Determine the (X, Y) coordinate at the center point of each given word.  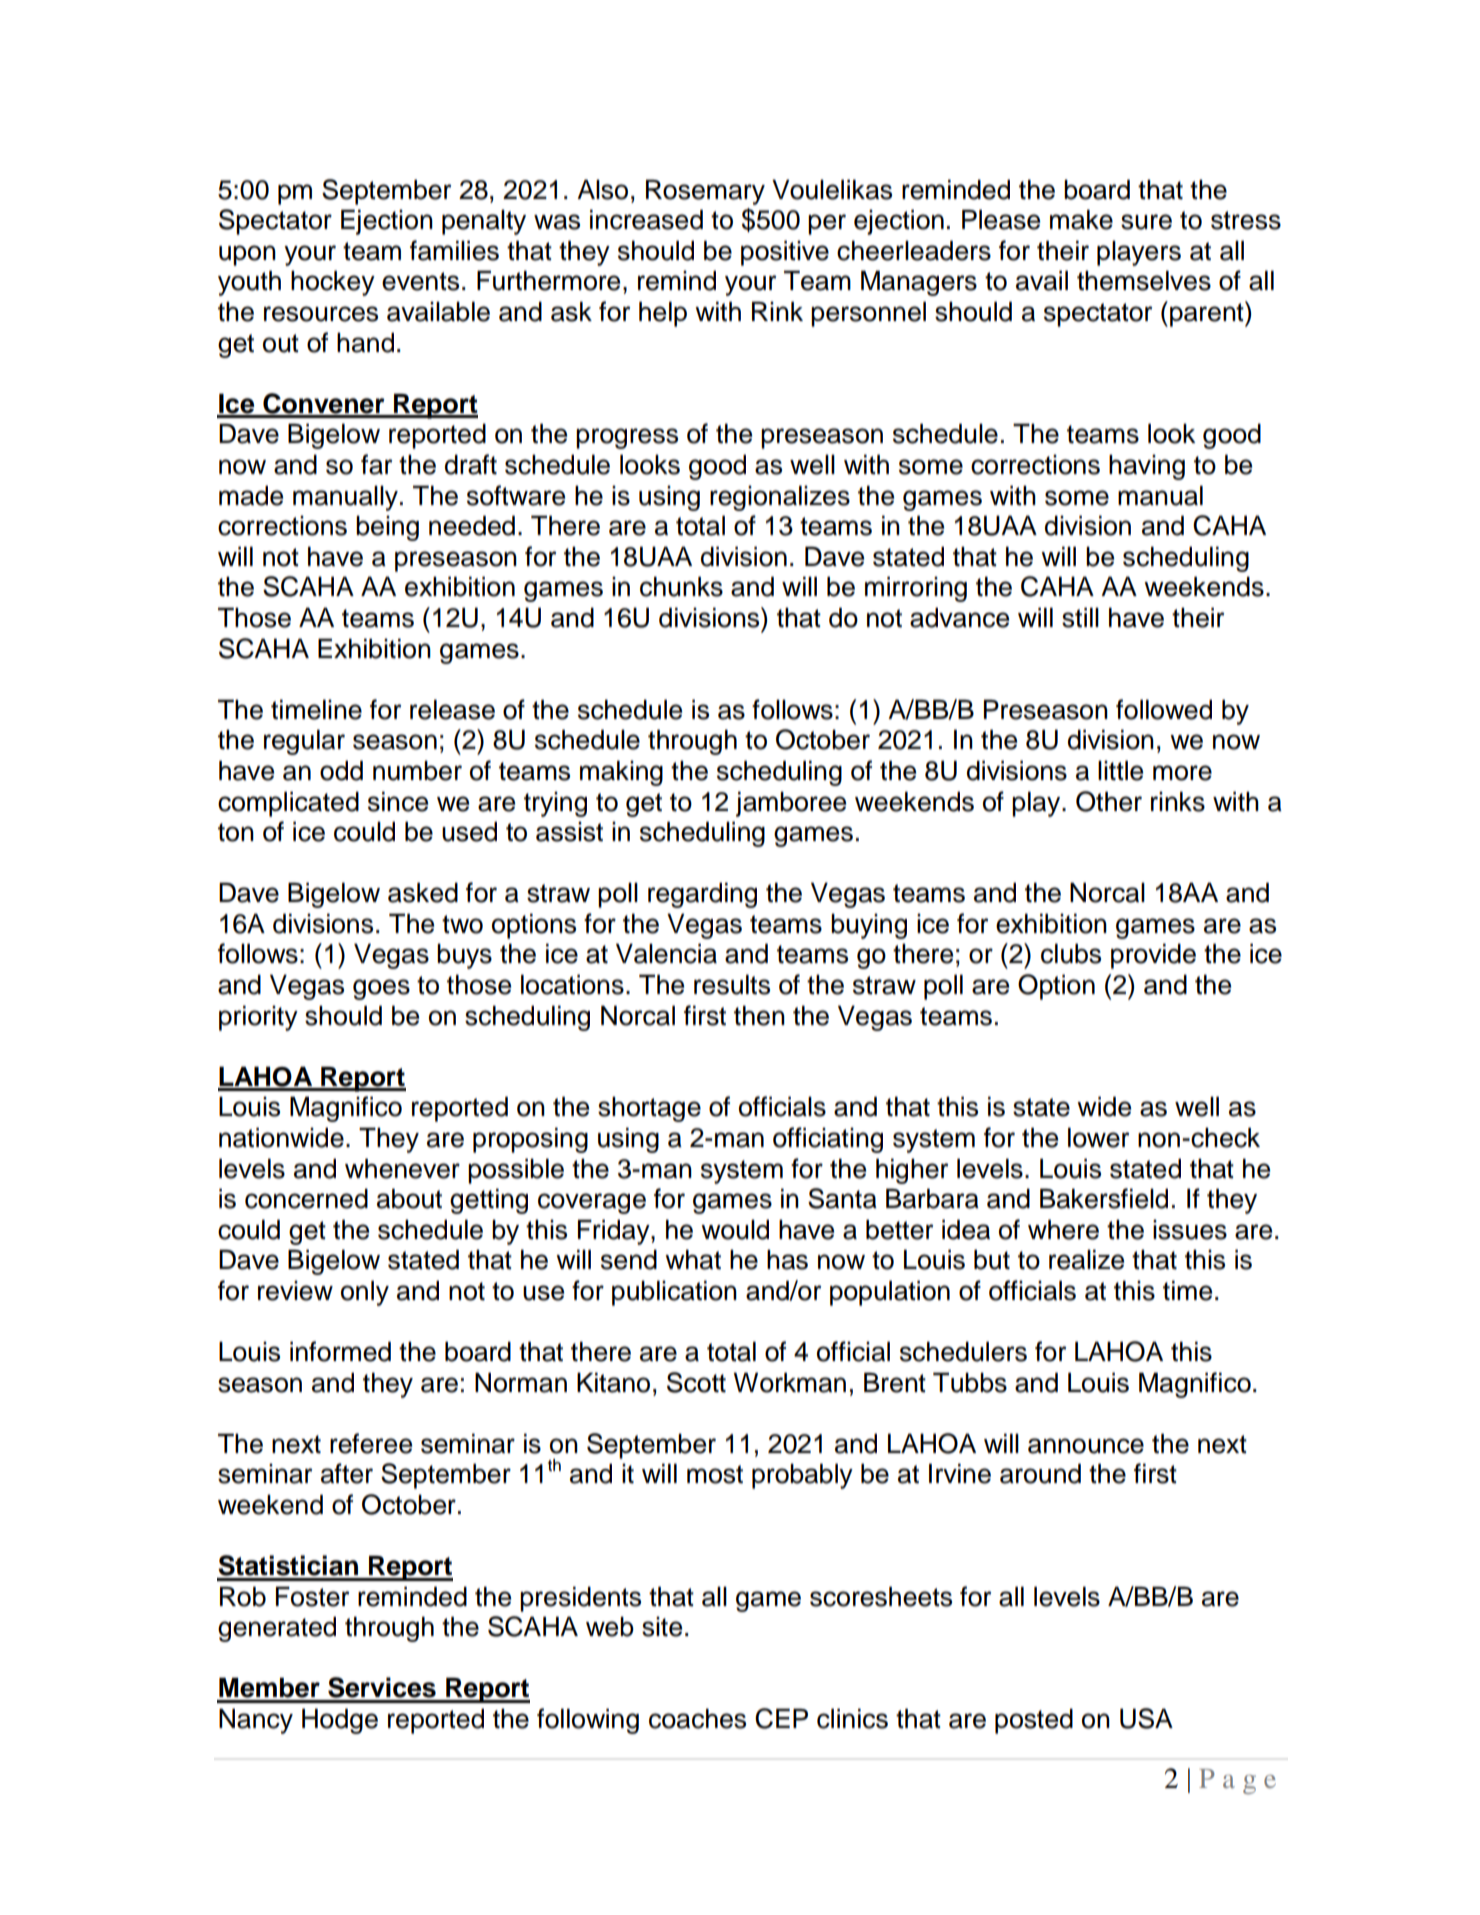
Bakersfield (1104, 1198)
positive (785, 253)
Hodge (340, 1721)
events (420, 281)
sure (1146, 222)
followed (1164, 709)
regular (304, 742)
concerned (306, 1198)
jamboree (791, 804)
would (735, 1229)
